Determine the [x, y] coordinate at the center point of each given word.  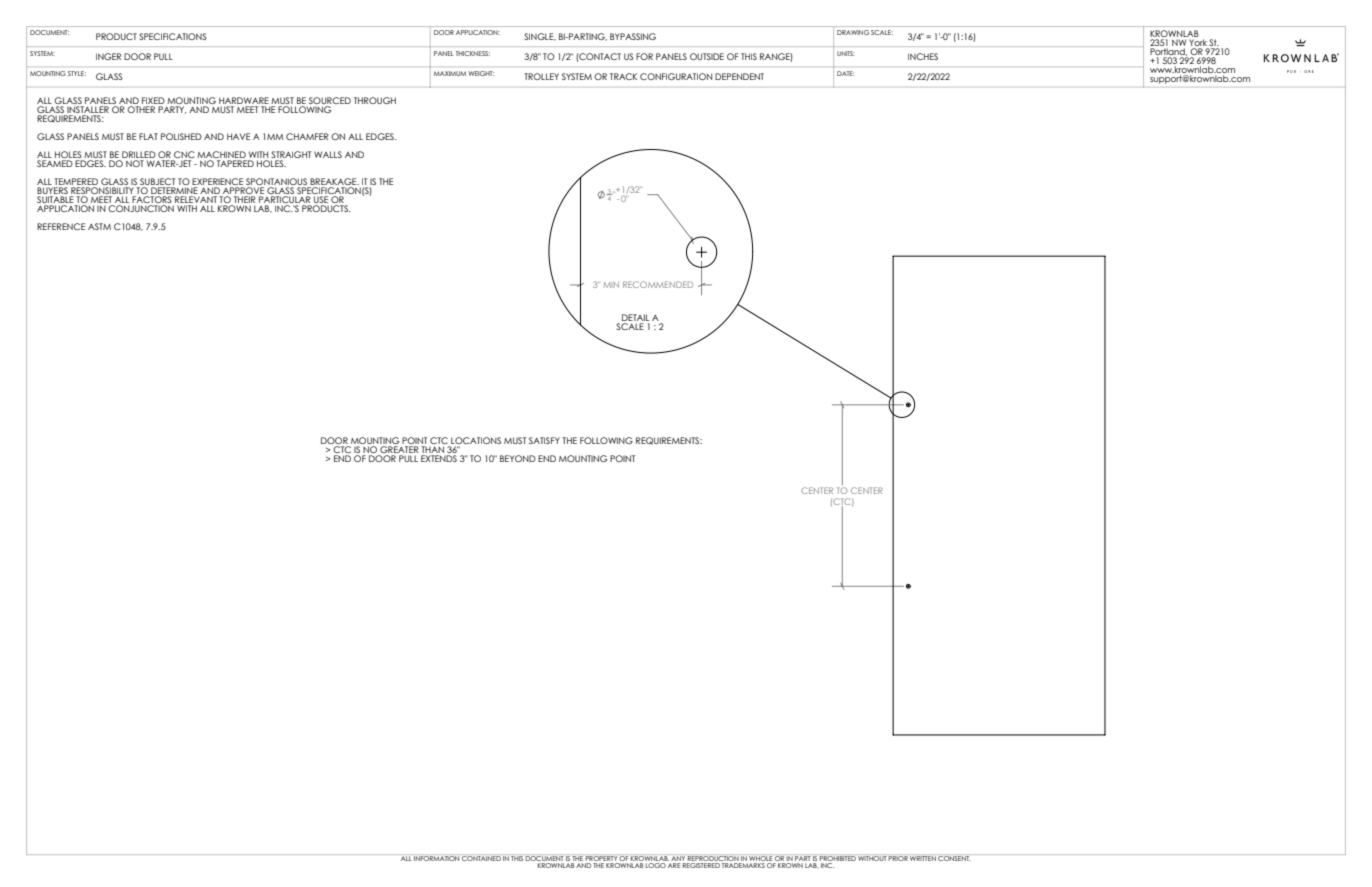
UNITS [845, 53]
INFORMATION [436, 858]
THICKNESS [473, 53]
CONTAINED [481, 858]
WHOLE [760, 858]
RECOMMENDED [658, 284]
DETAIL [635, 319]
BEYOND [518, 458]
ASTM [99, 226]
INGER [108, 56]
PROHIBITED [837, 858]
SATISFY [544, 440]
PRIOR [898, 858]
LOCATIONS [476, 440]
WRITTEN [923, 858]
